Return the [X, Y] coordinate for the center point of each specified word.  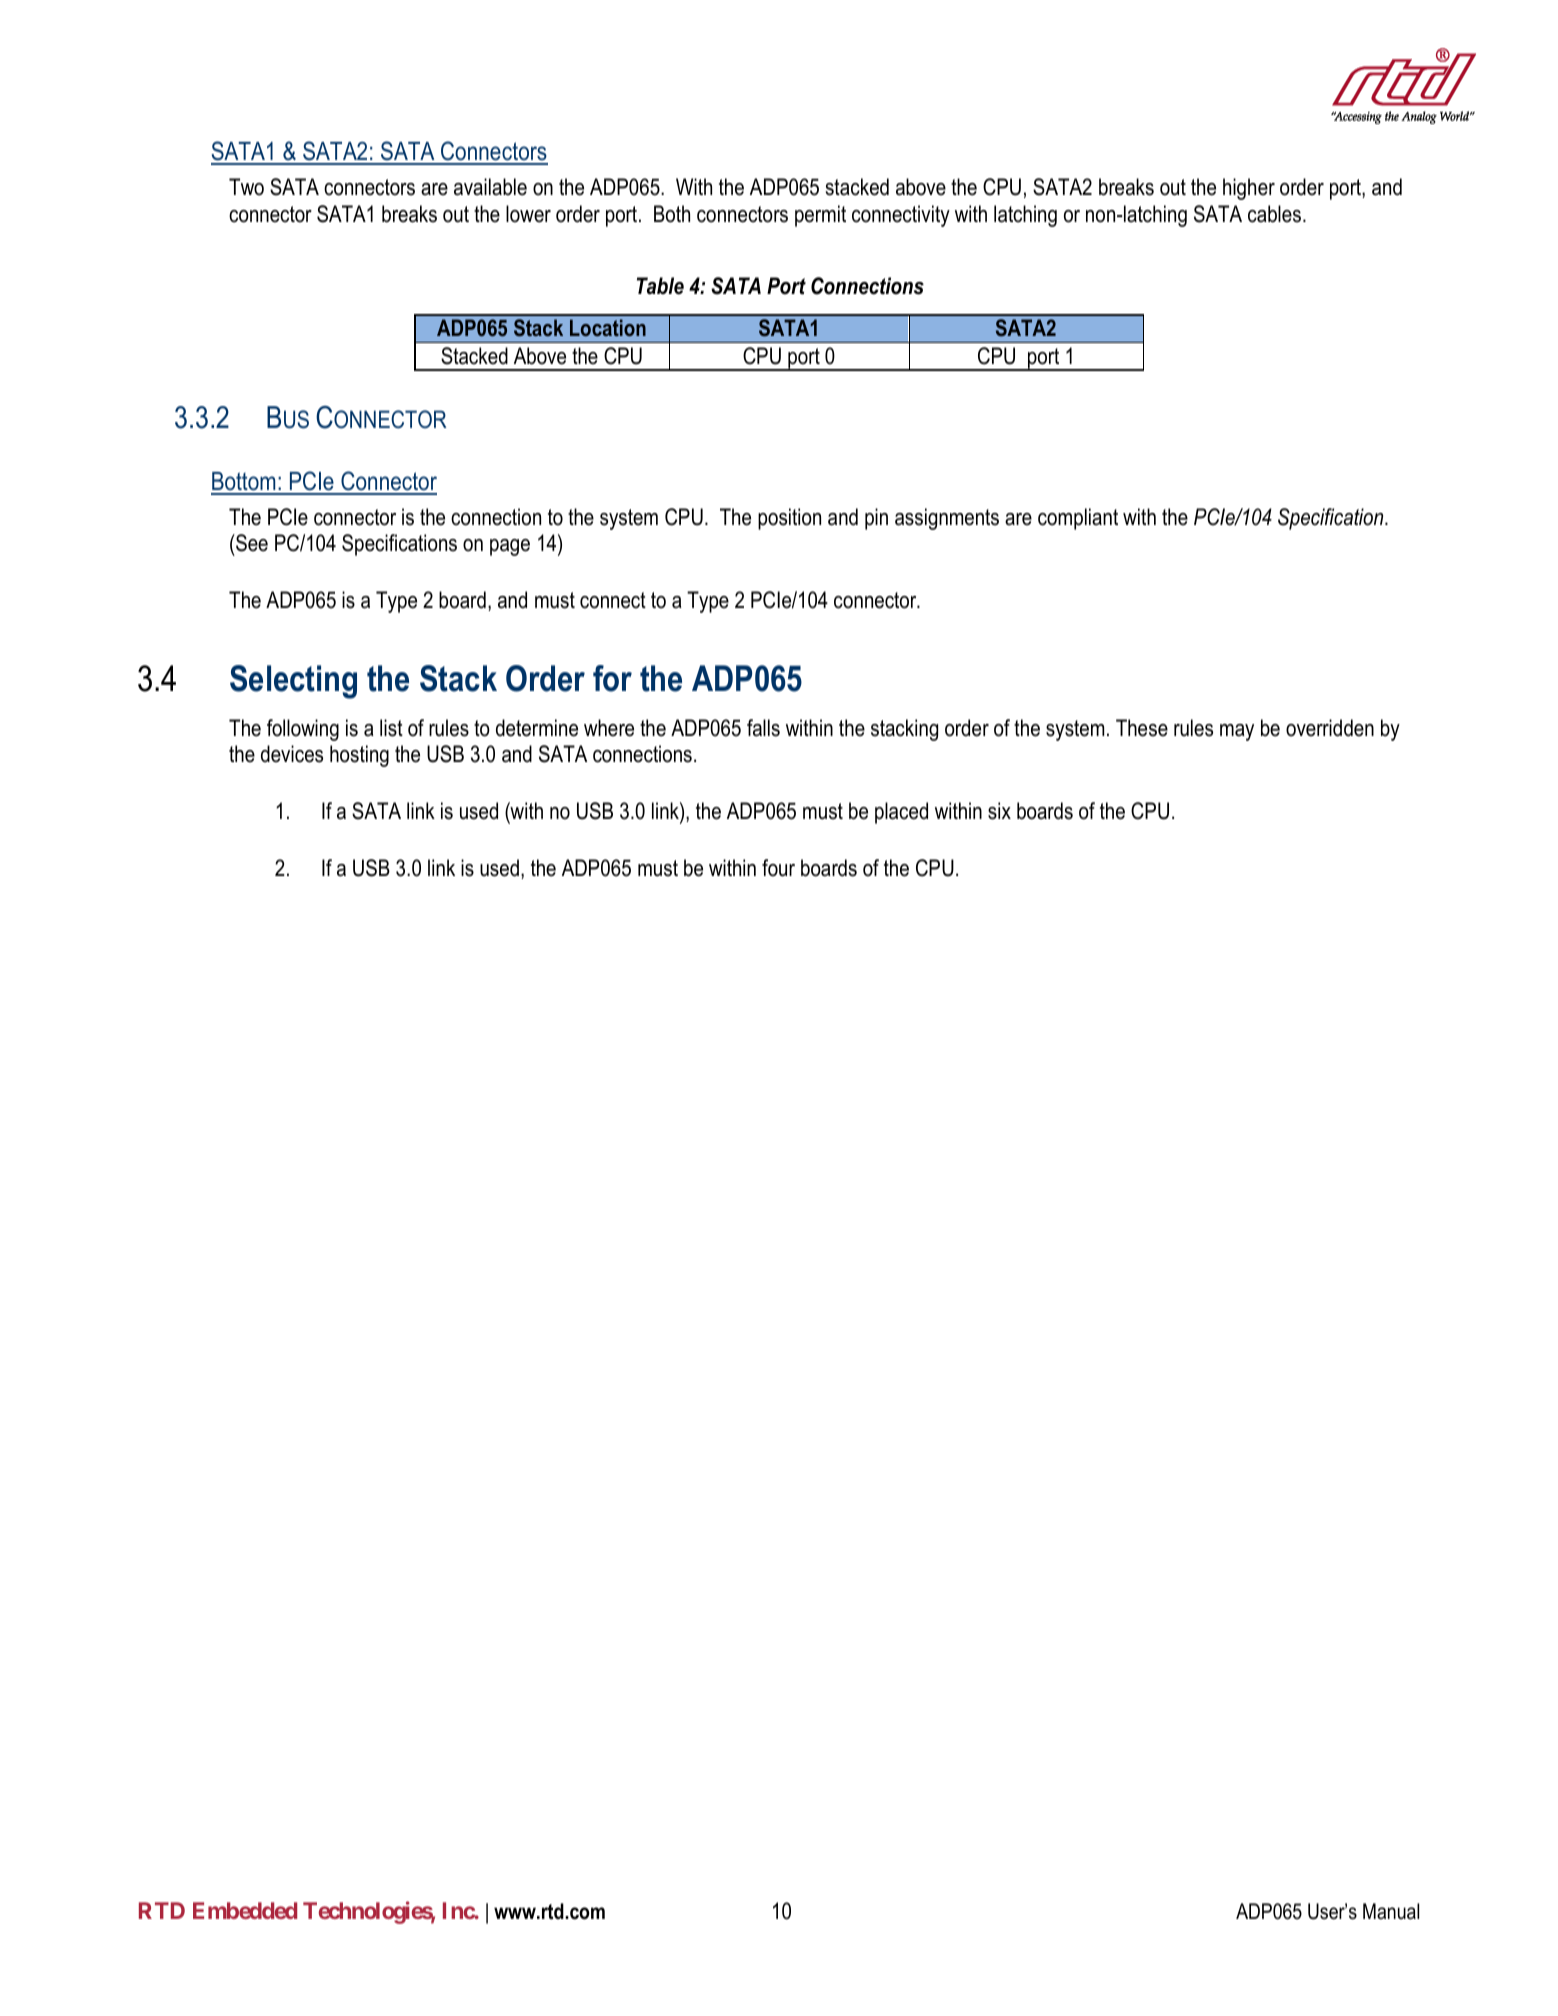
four [778, 868]
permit [820, 216]
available [490, 187]
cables [1276, 214]
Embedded [245, 1910]
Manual [1391, 1911]
